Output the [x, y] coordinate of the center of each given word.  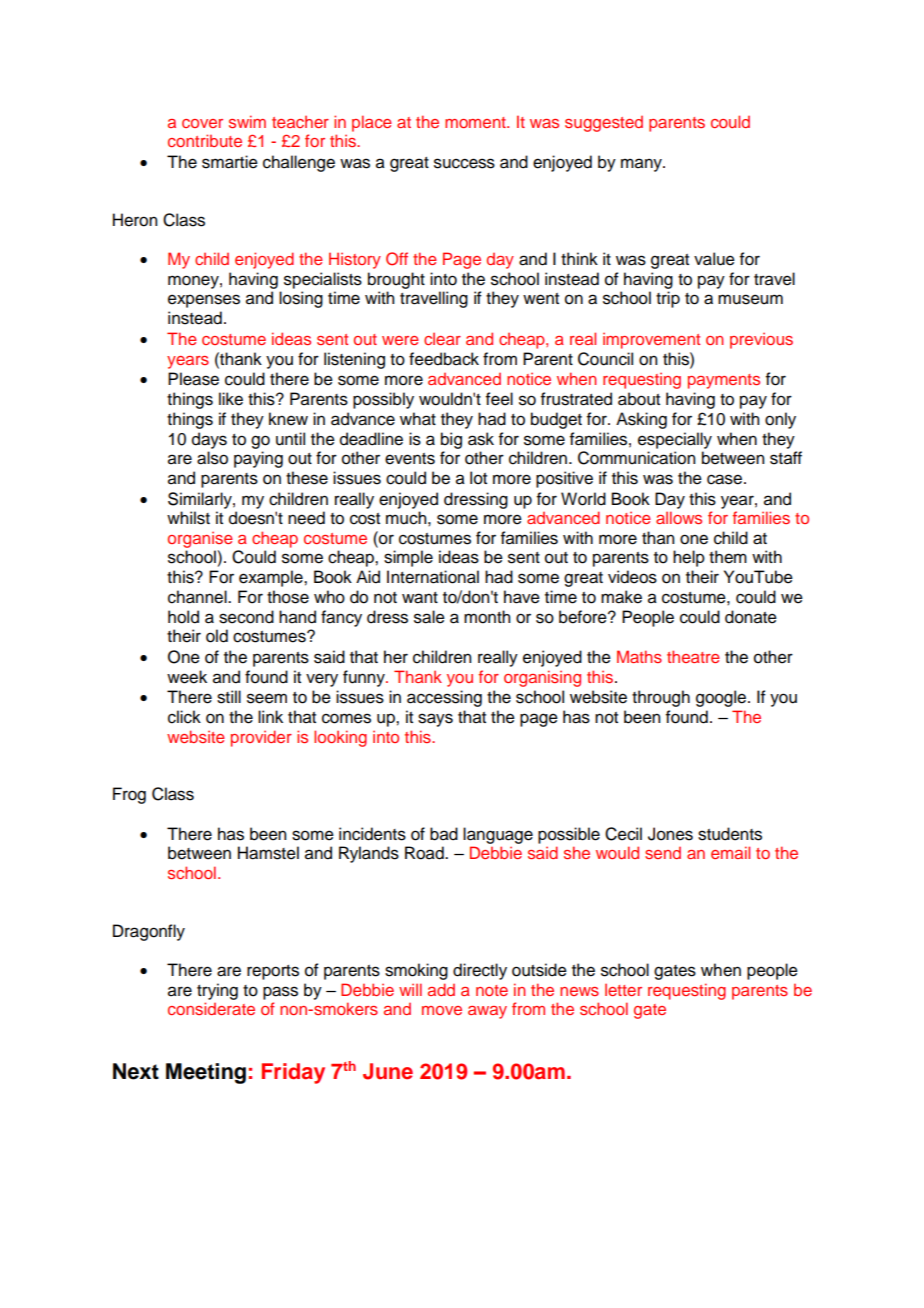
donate [751, 617]
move [442, 1010]
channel [198, 597]
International [433, 577]
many [642, 165]
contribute [205, 140]
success [464, 163]
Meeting [206, 1073]
